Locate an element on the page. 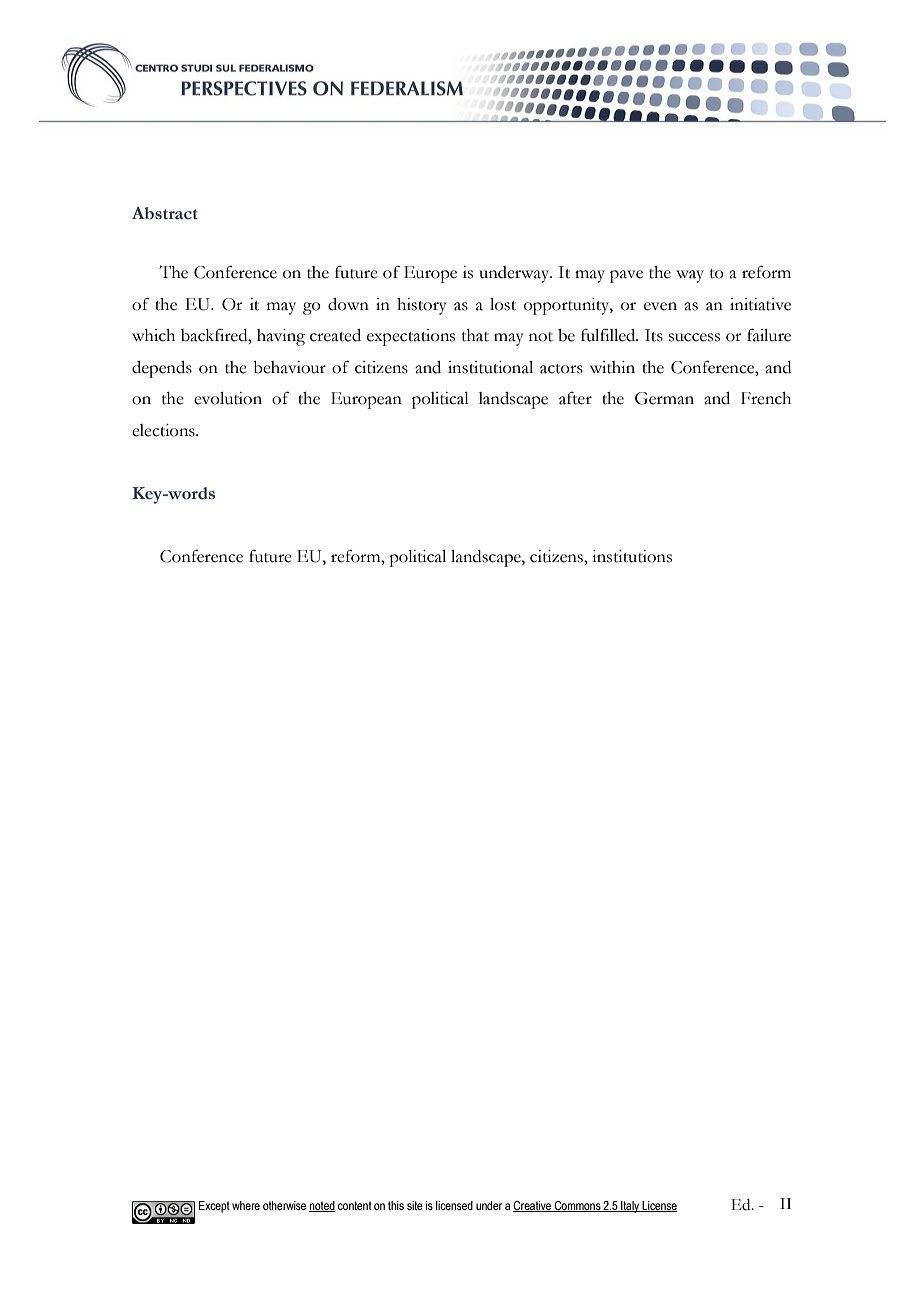 Image resolution: width=924 pixels, height=1309 pixels. site is located at coordinates (415, 1205).
